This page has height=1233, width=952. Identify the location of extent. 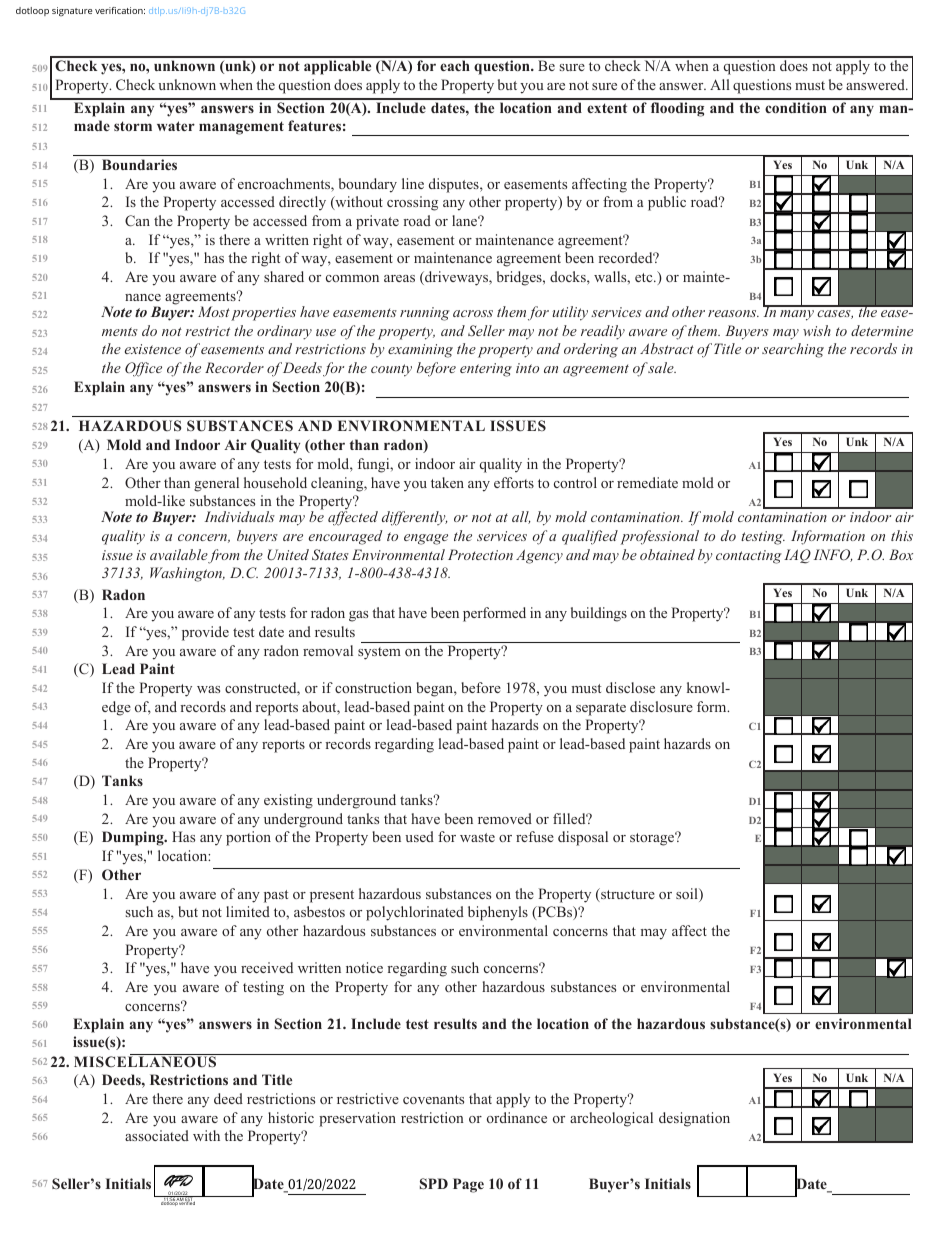
(607, 108).
